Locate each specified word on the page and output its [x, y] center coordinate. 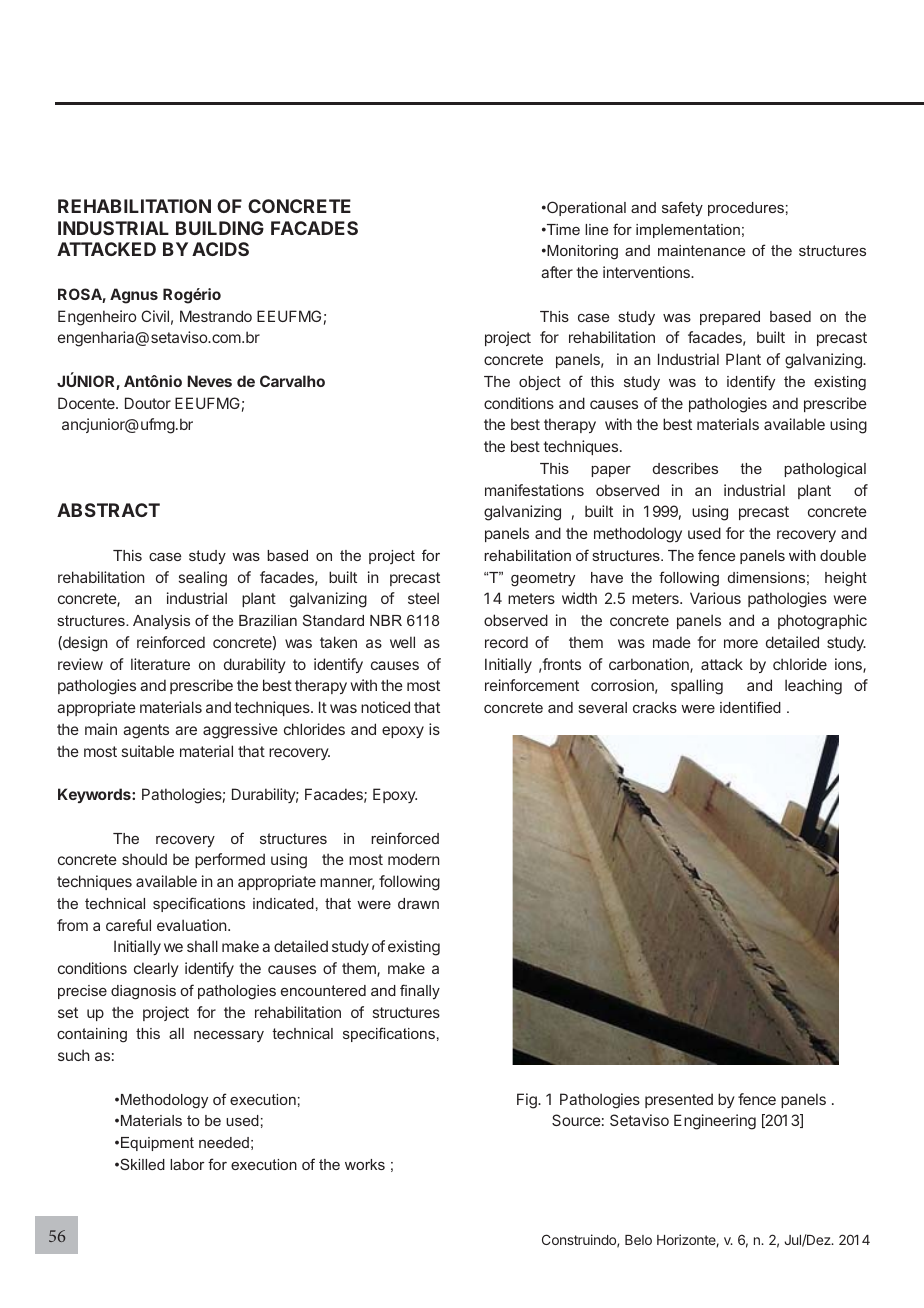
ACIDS [220, 249]
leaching [813, 687]
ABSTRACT [108, 510]
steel [423, 598]
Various [715, 598]
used [704, 533]
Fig [528, 1101]
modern [413, 859]
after [557, 272]
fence [757, 1099]
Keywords [95, 795]
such [74, 1055]
